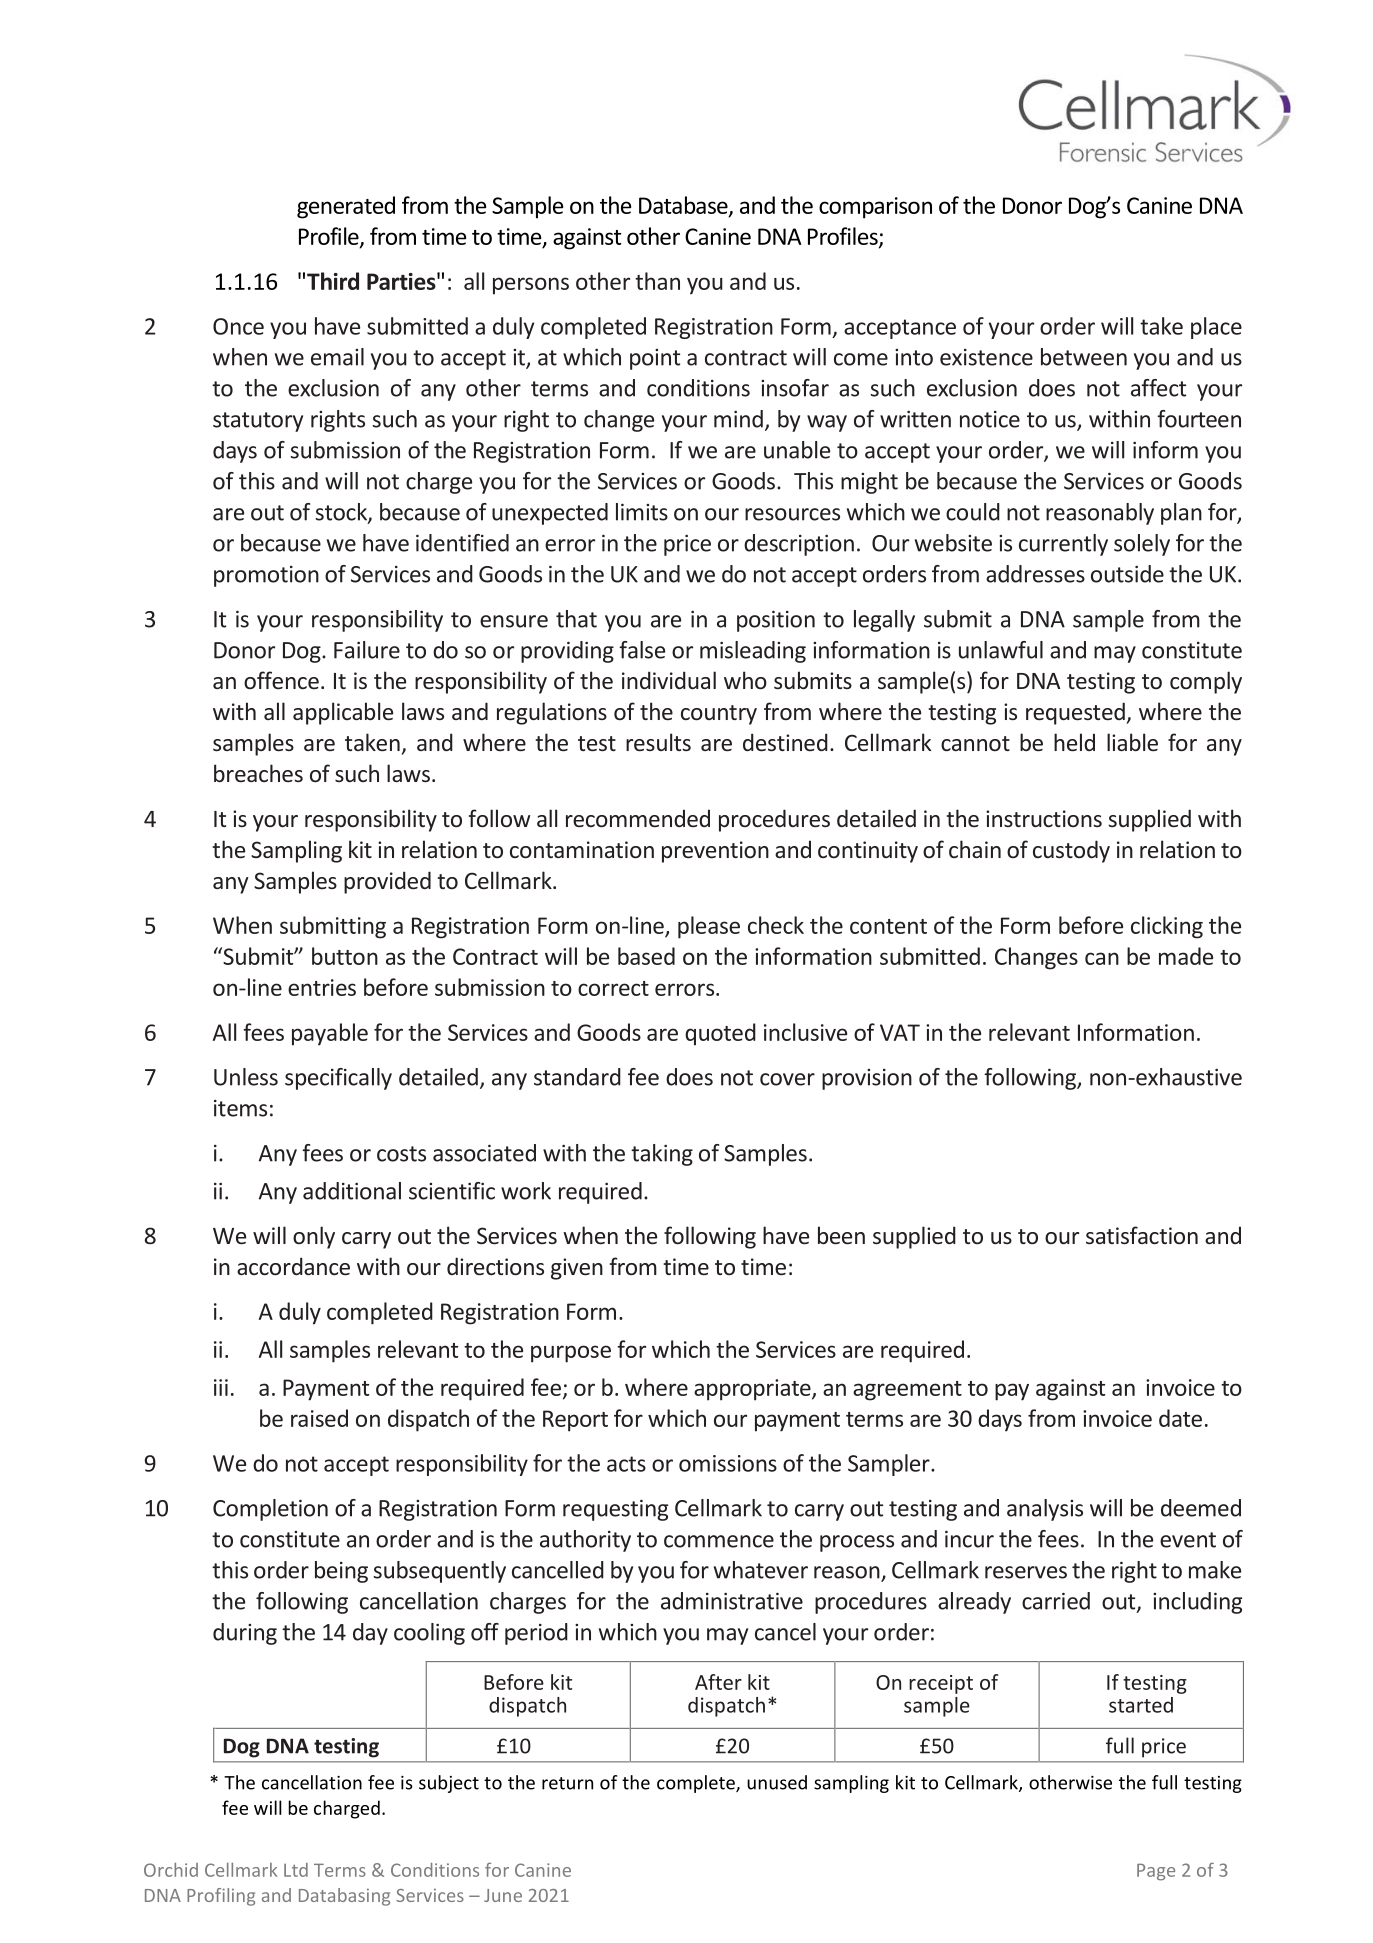 The image size is (1373, 1943). Describe the element at coordinates (777, 1782) in the screenshot. I see `unused` at that location.
